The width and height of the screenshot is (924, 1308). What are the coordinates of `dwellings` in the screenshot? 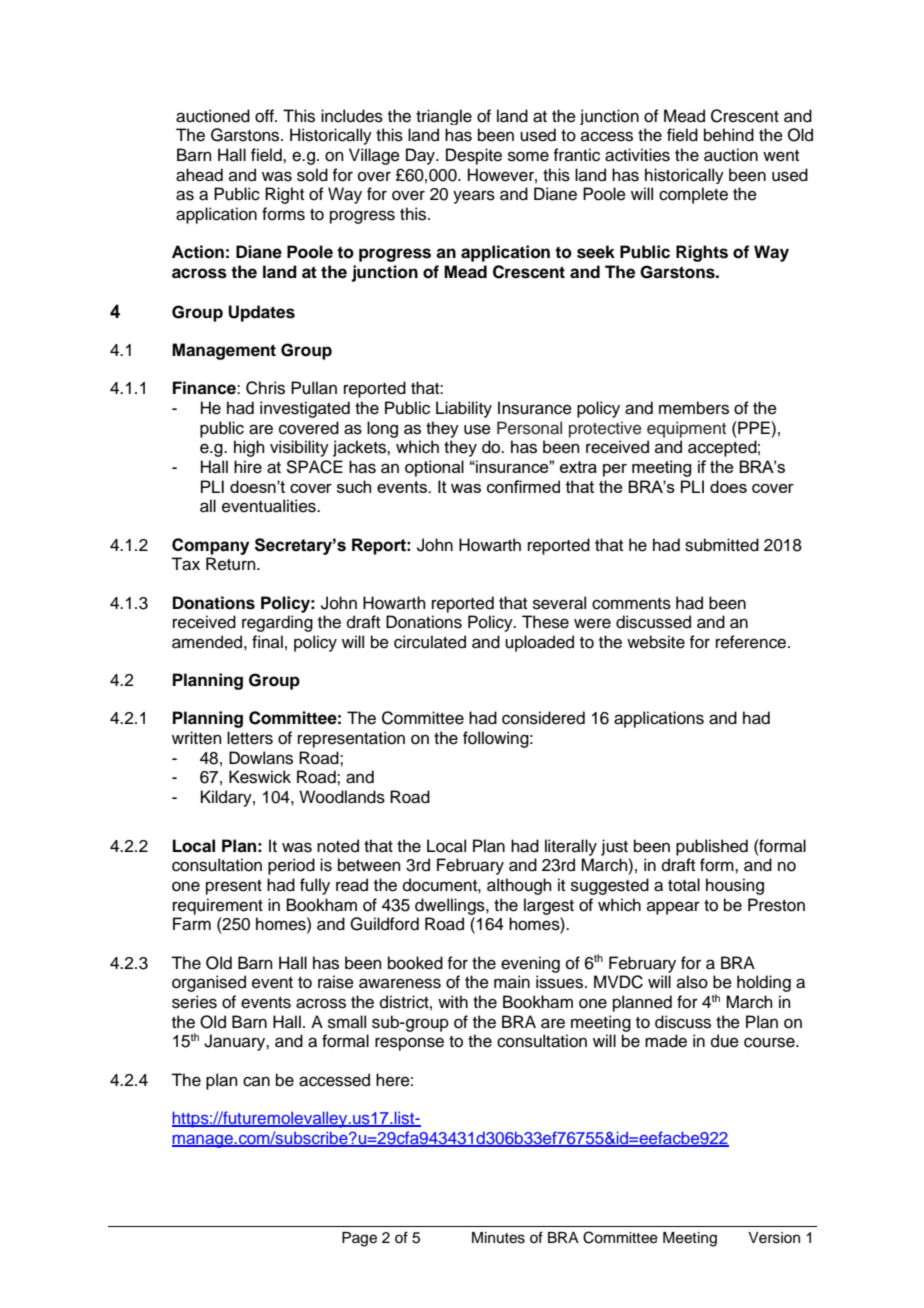 It's located at (451, 906).
